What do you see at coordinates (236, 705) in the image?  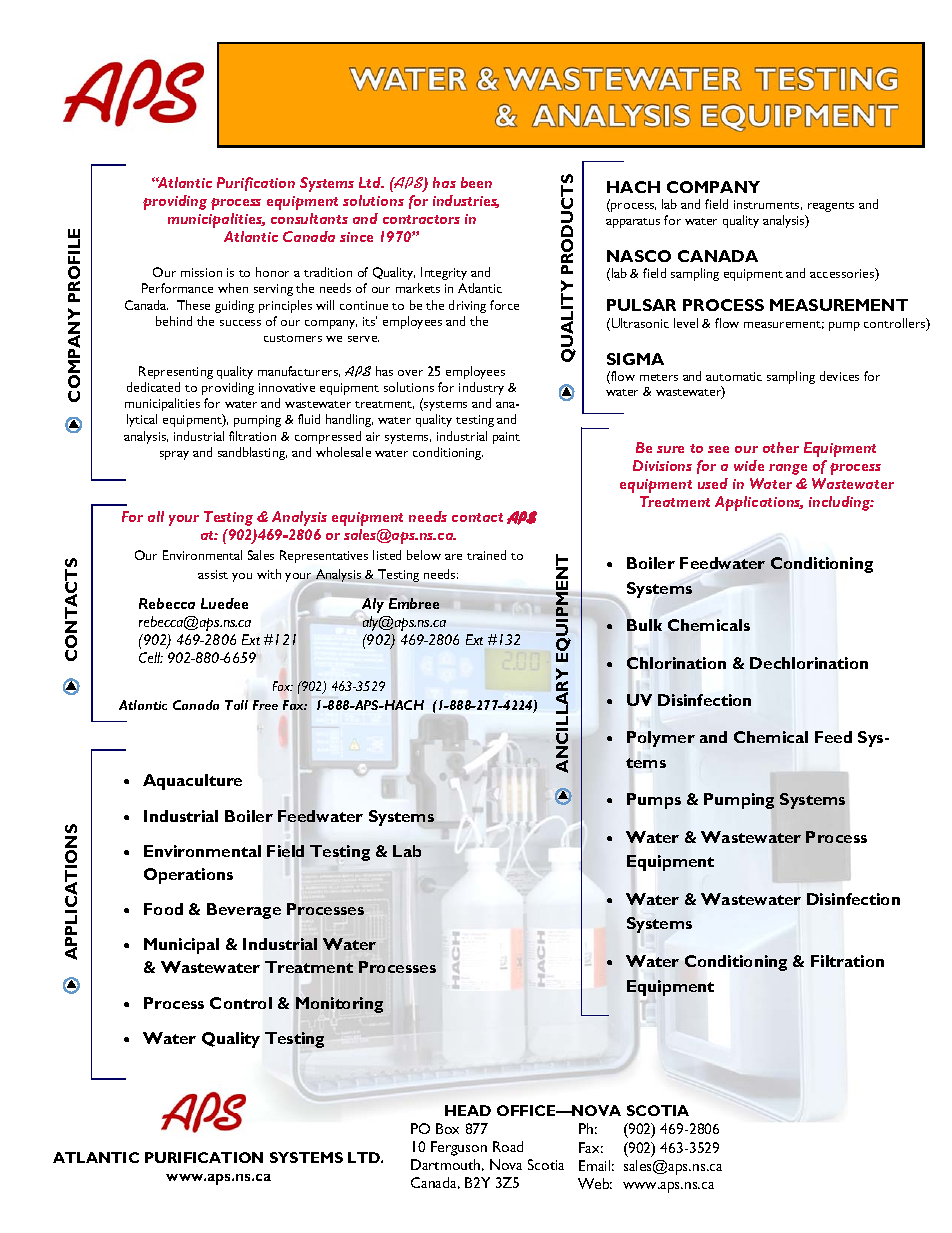 I see `Toll` at bounding box center [236, 705].
